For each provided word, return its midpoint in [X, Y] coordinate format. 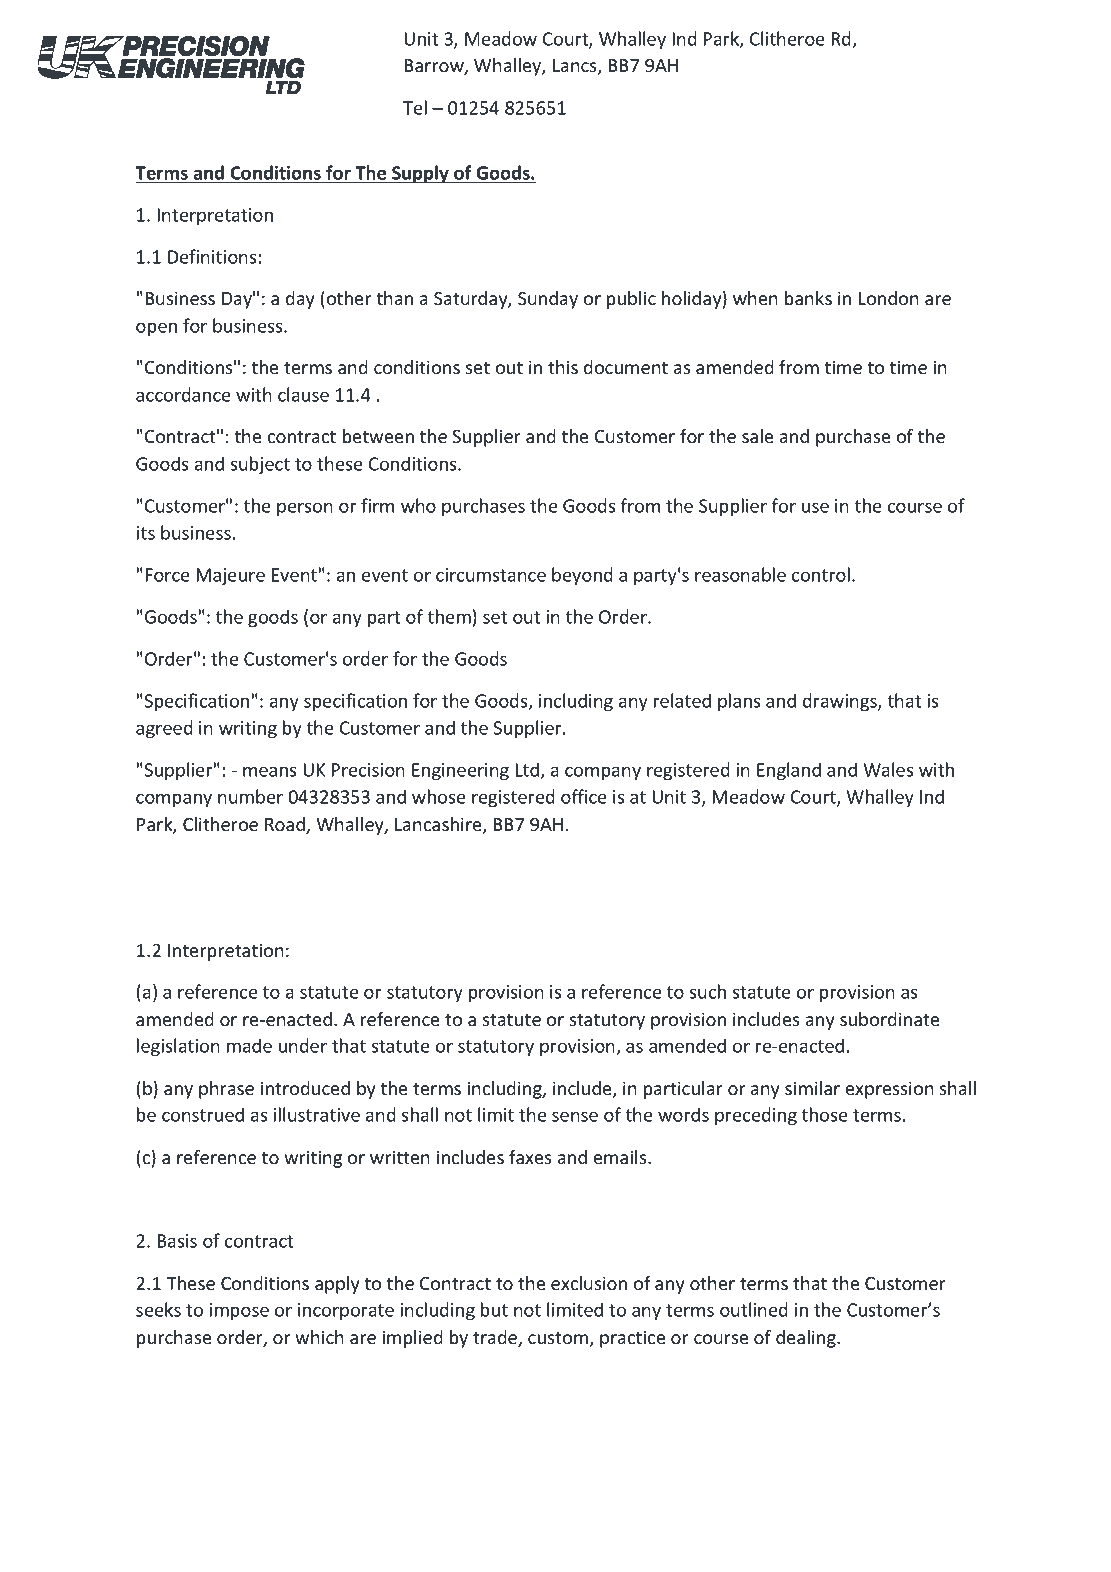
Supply [420, 174]
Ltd [528, 771]
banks [808, 298]
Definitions [212, 256]
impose [239, 1311]
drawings [841, 702]
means [269, 771]
